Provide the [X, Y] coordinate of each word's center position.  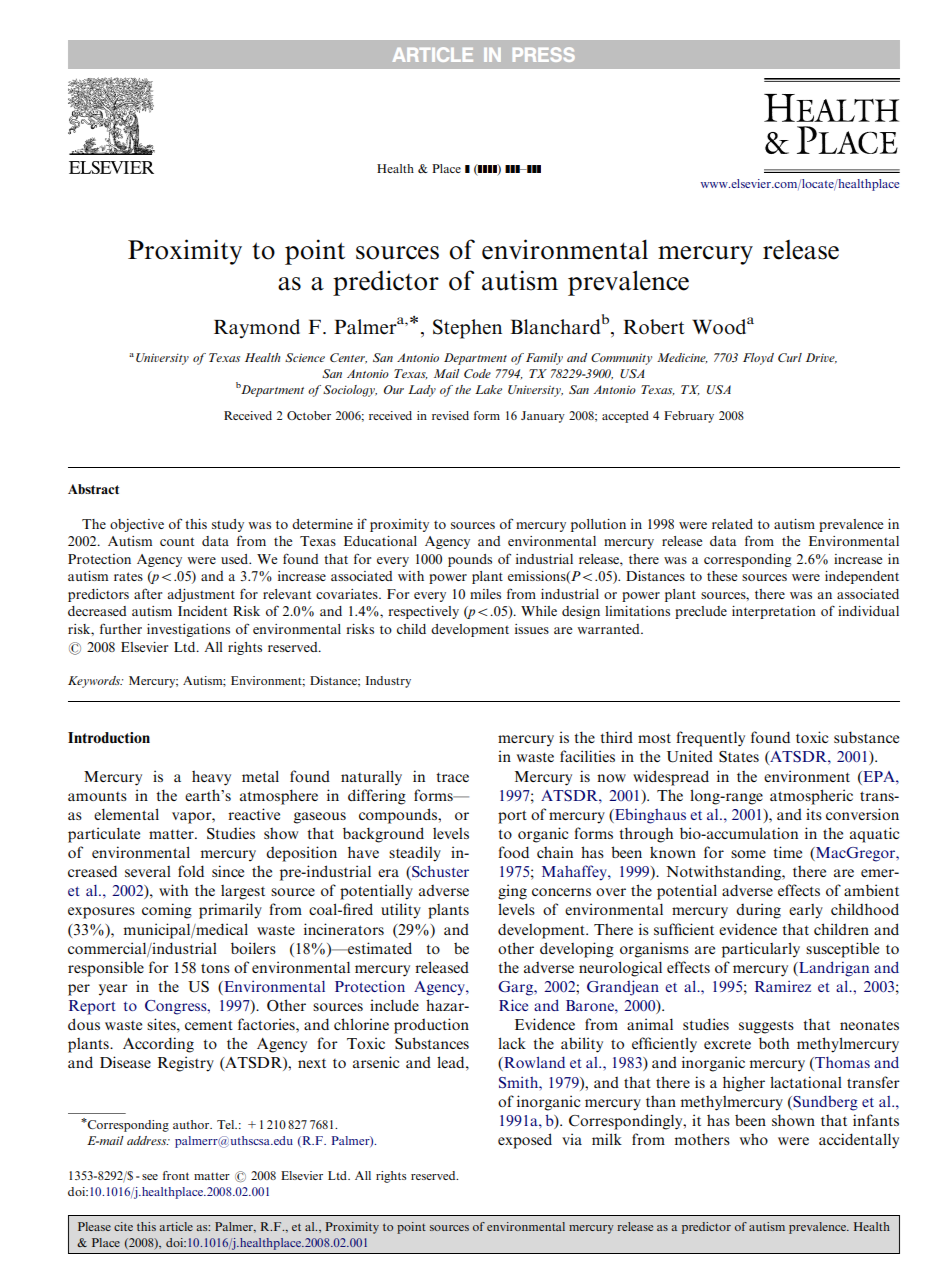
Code [477, 373]
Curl [790, 357]
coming [167, 911]
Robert [654, 327]
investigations [188, 630]
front [176, 1175]
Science [305, 357]
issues [532, 629]
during [758, 911]
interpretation [774, 612]
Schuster [439, 872]
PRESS [544, 54]
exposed [525, 1141]
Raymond [257, 329]
